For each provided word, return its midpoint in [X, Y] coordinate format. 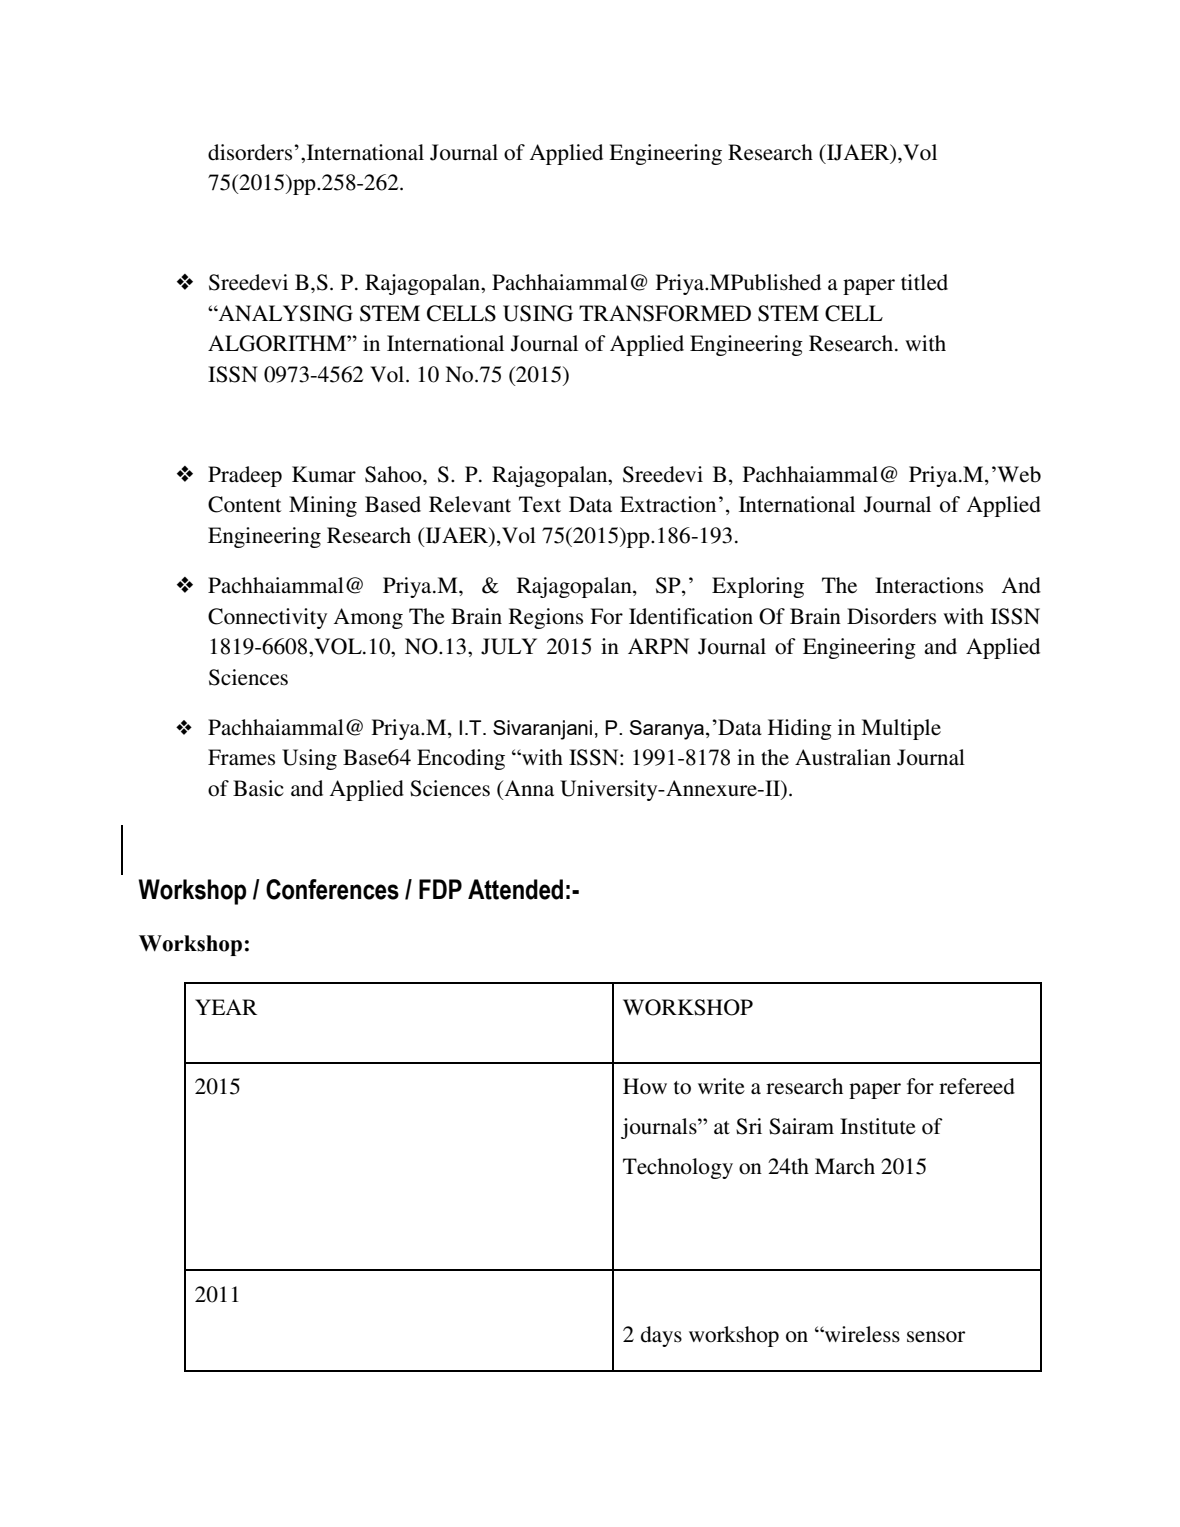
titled [924, 282]
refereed [977, 1086]
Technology [678, 1168]
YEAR [226, 1007]
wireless [861, 1334]
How [645, 1086]
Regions [546, 618]
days [661, 1336]
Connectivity [267, 618]
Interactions [929, 585]
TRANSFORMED [665, 313]
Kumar [324, 474]
